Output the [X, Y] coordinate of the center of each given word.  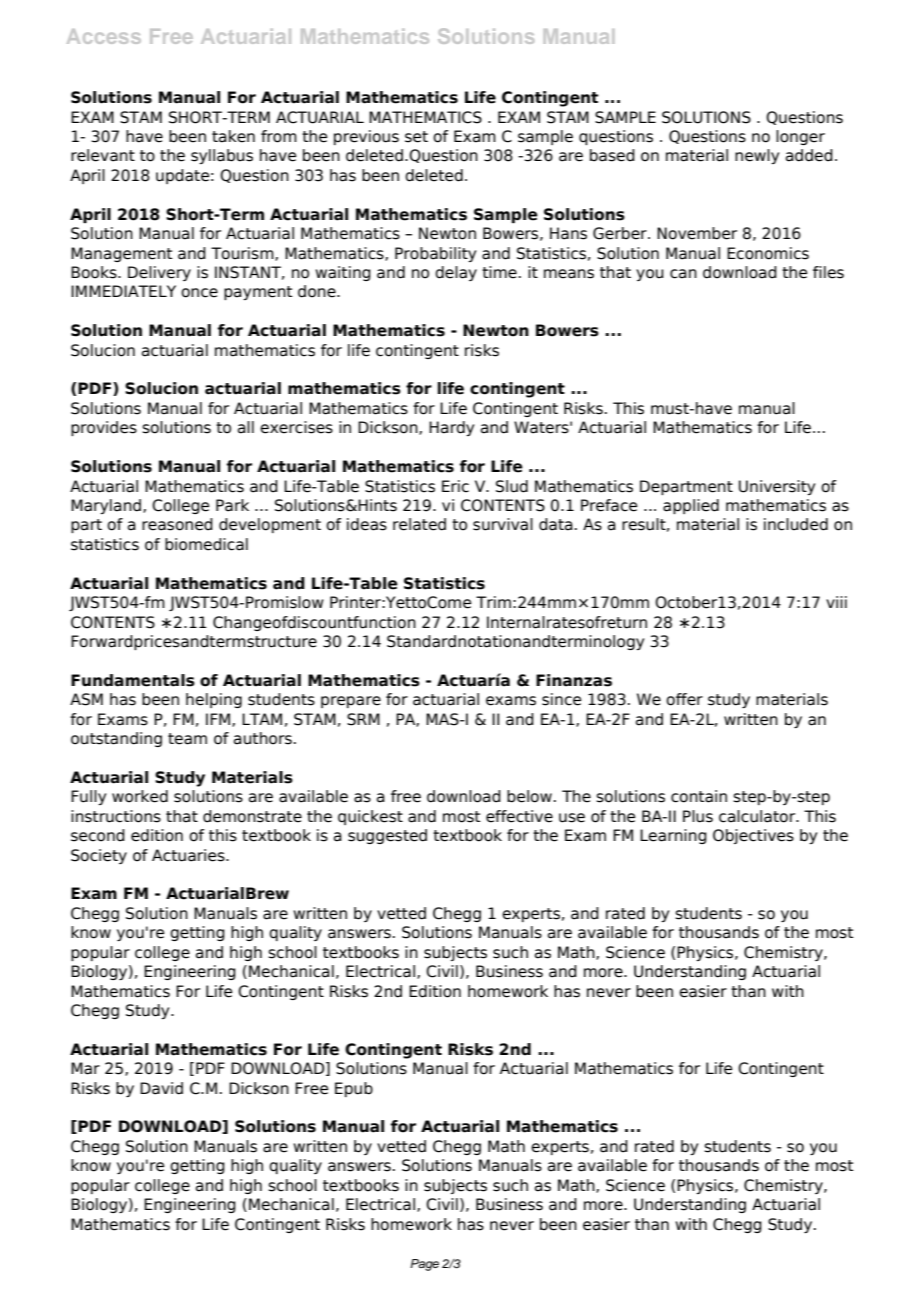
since [561, 699]
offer [684, 699]
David [161, 1088]
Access [104, 36]
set [416, 137]
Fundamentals [133, 680]
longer [800, 137]
